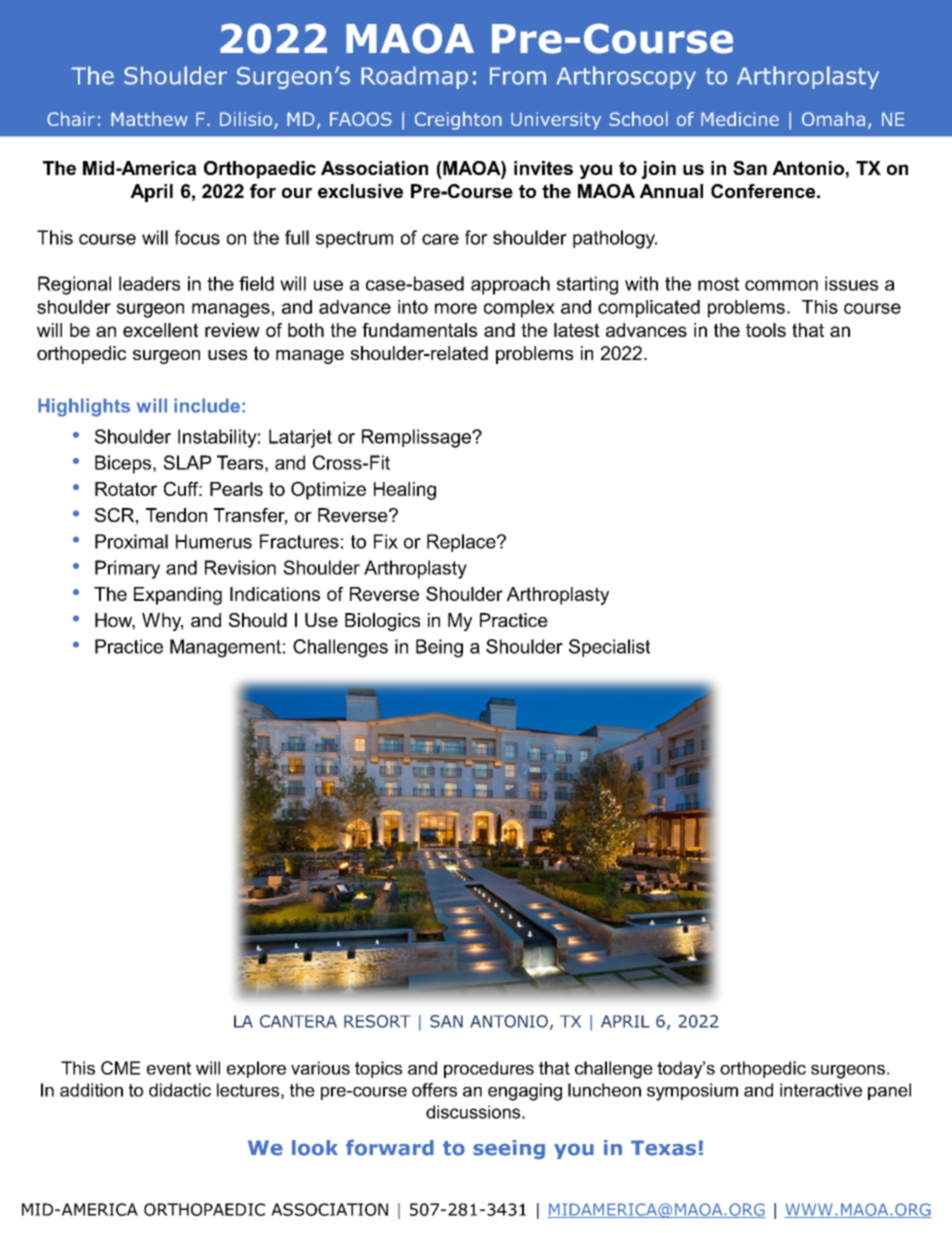 The height and width of the screenshot is (1233, 952). I want to click on excellent, so click(160, 330).
